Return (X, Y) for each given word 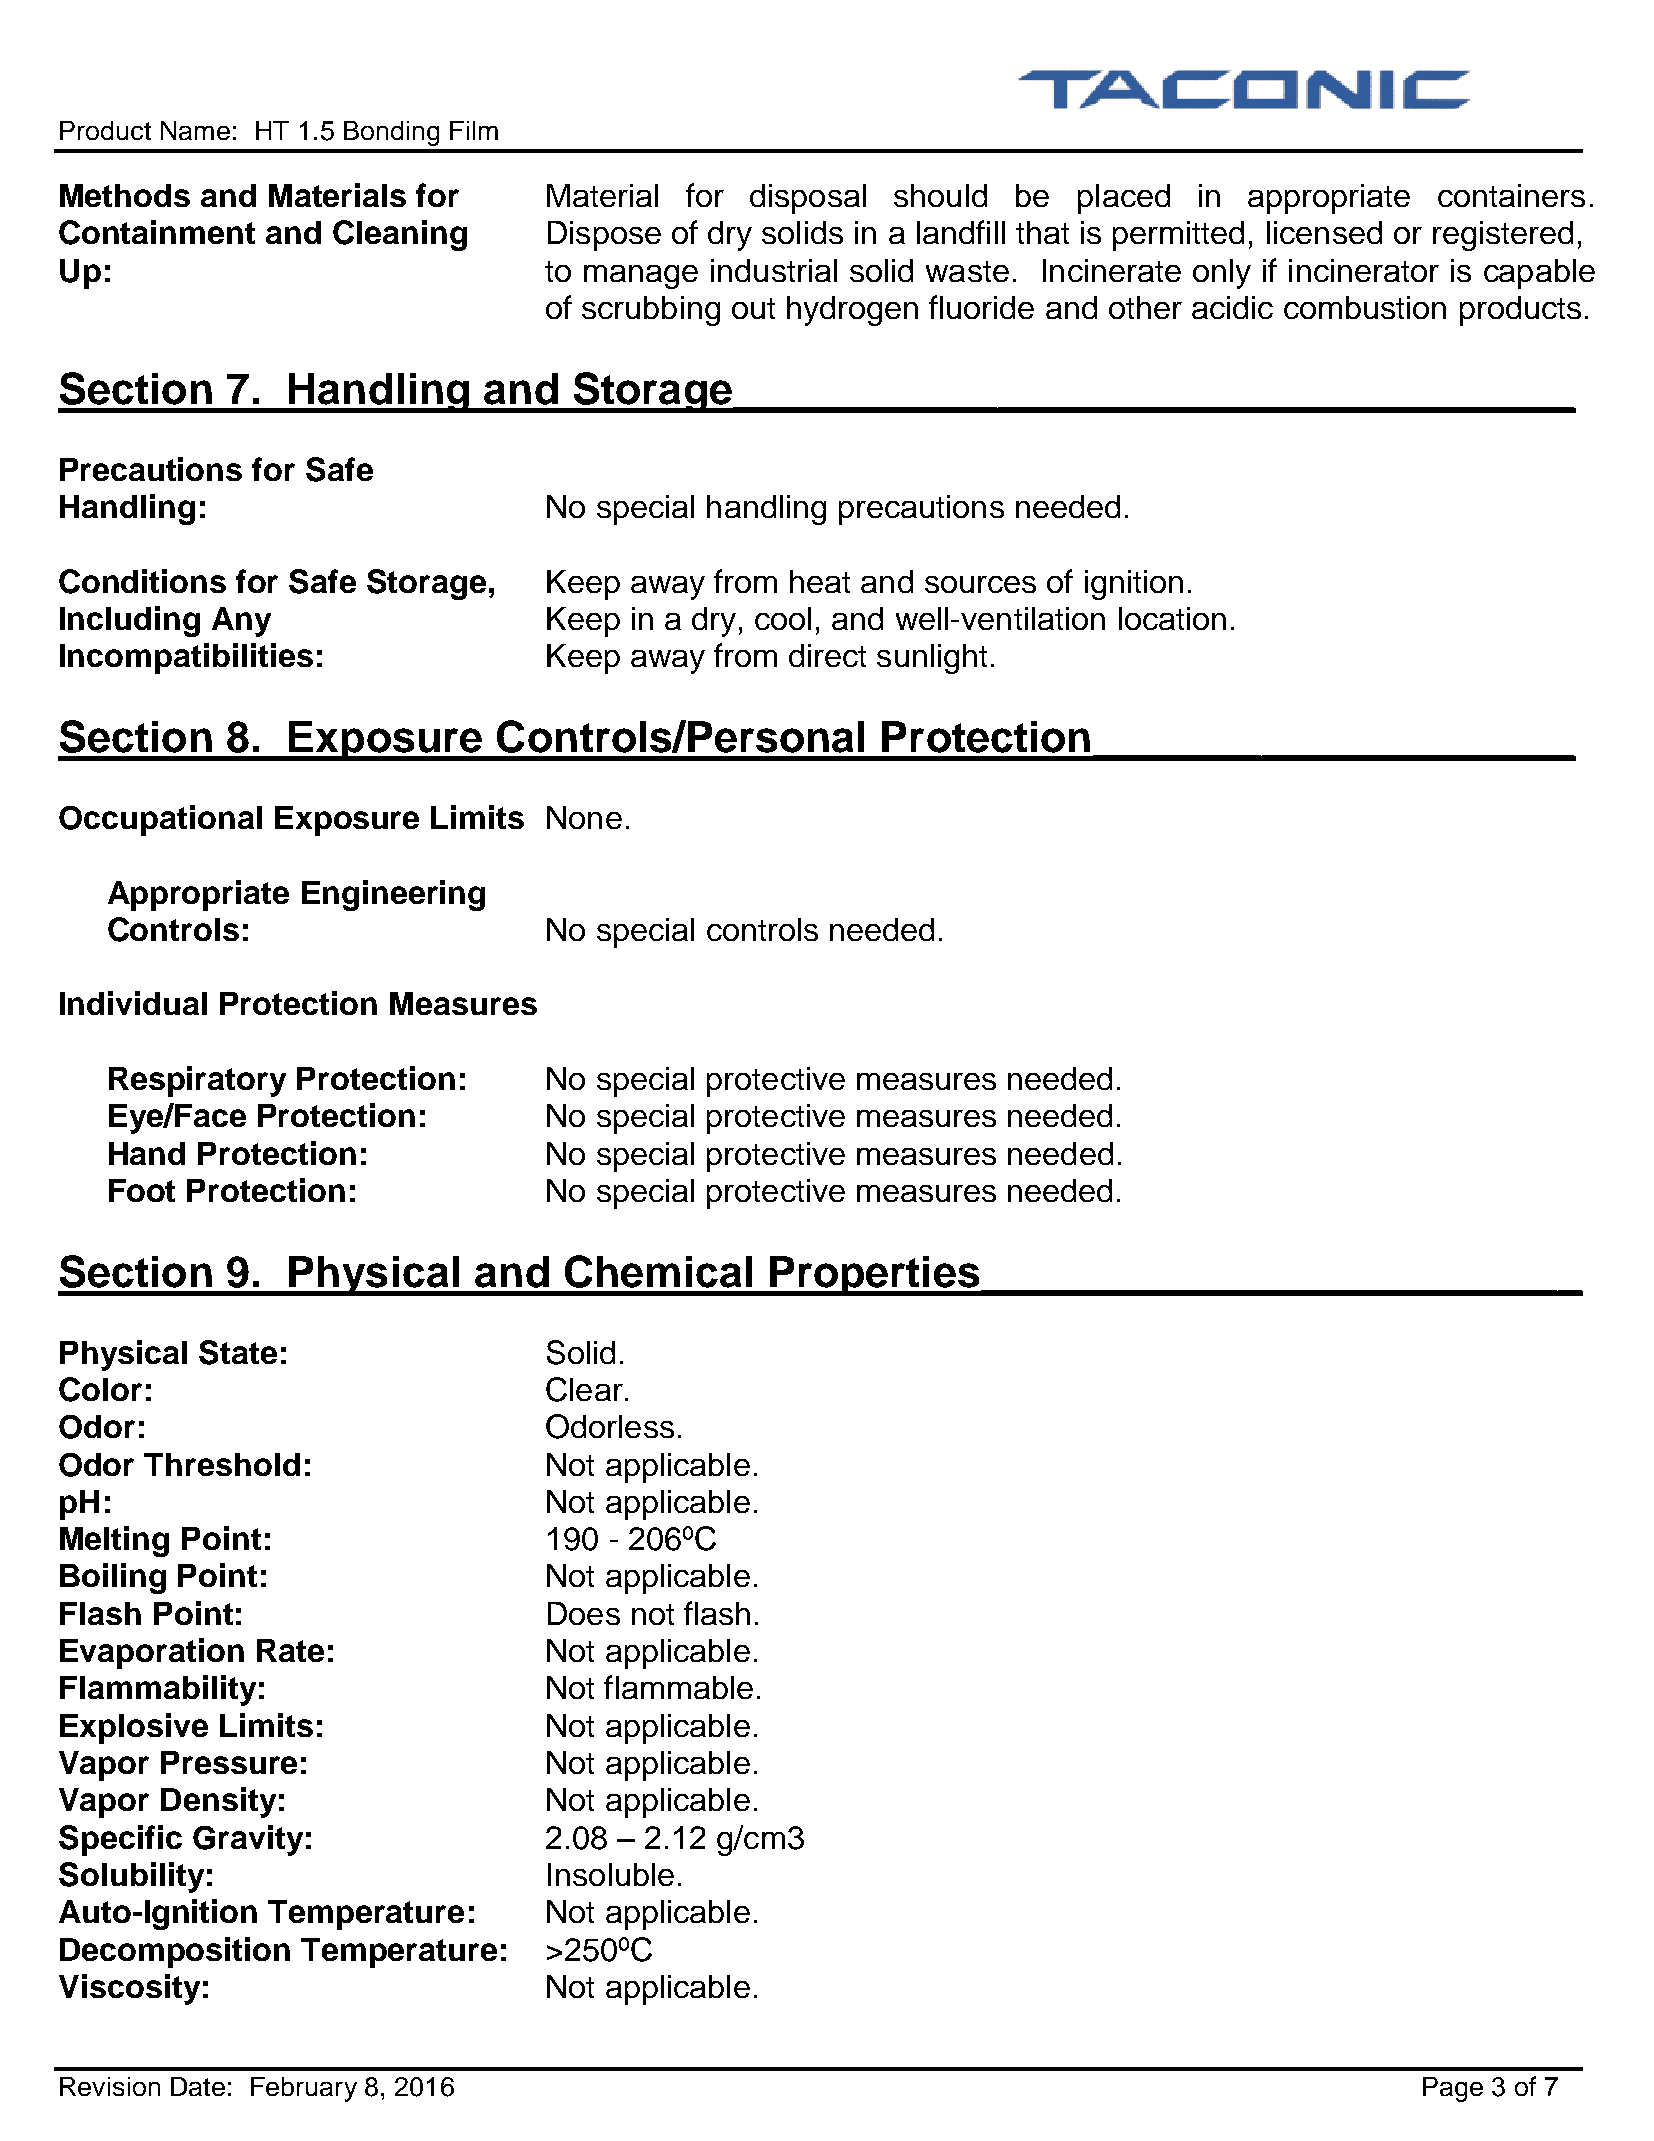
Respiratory (197, 1081)
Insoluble (611, 1874)
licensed (1324, 232)
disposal (808, 199)
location (1172, 618)
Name (195, 130)
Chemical (658, 1271)
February (304, 2089)
